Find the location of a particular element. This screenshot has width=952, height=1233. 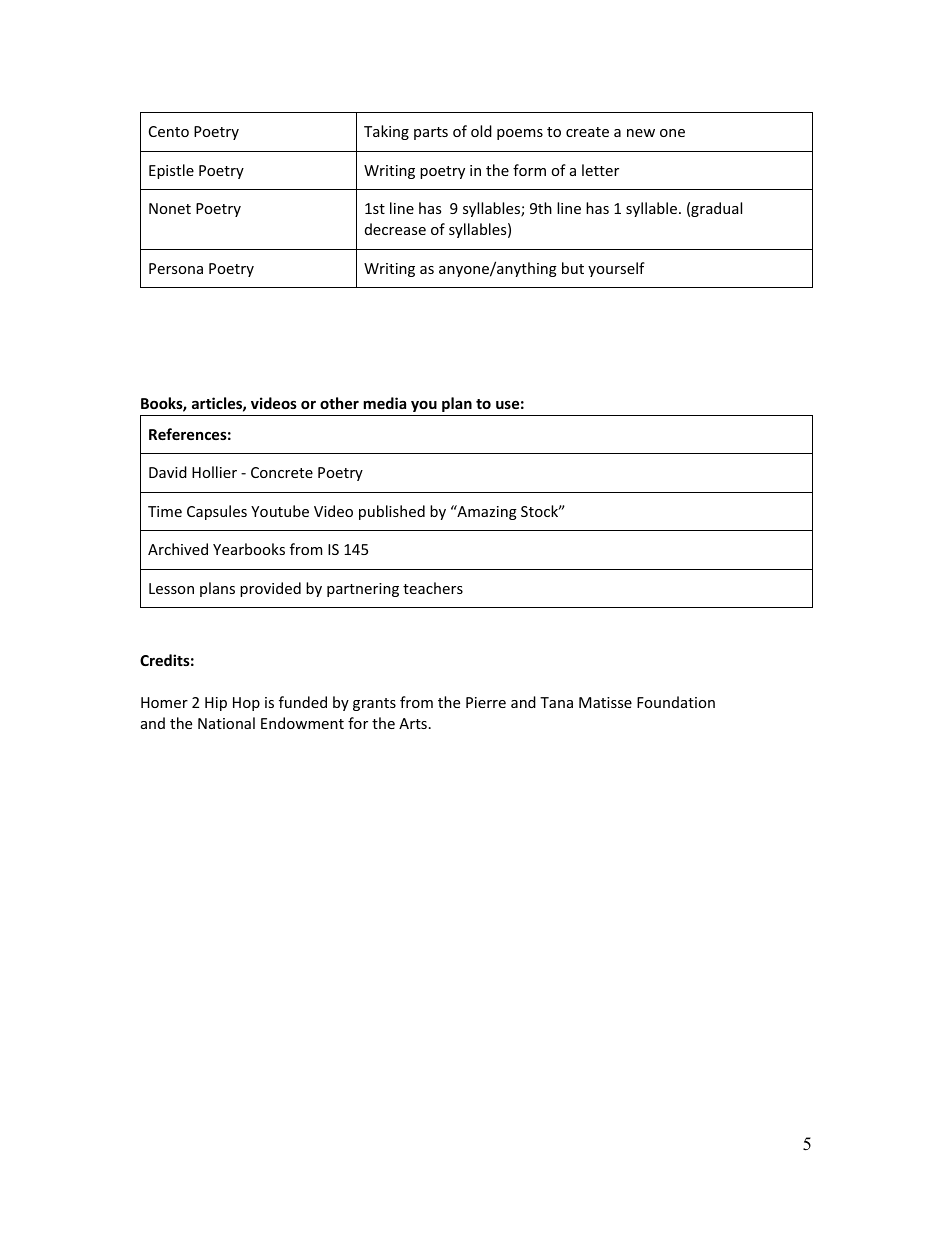

yourself is located at coordinates (616, 269).
